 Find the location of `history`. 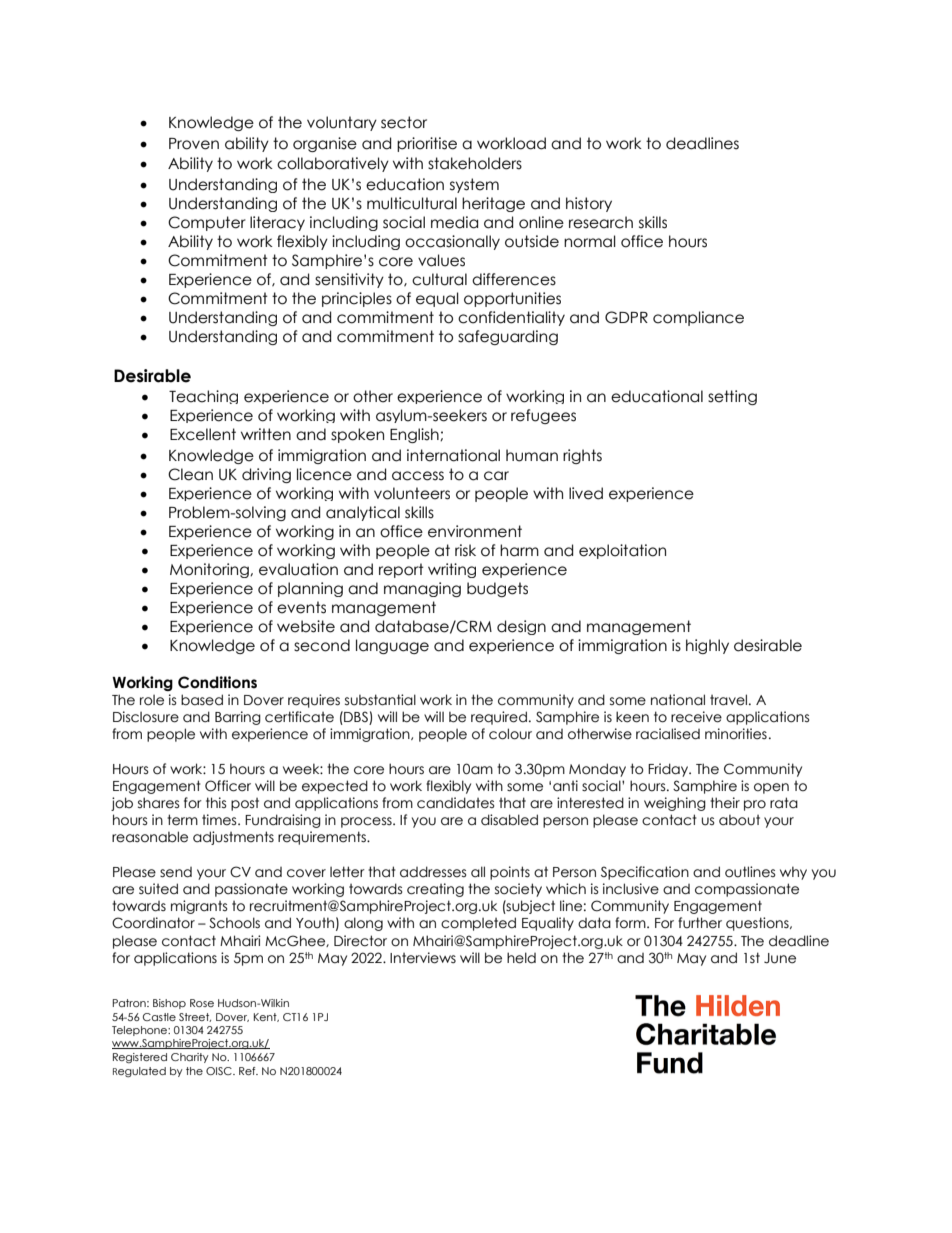

history is located at coordinates (589, 204).
